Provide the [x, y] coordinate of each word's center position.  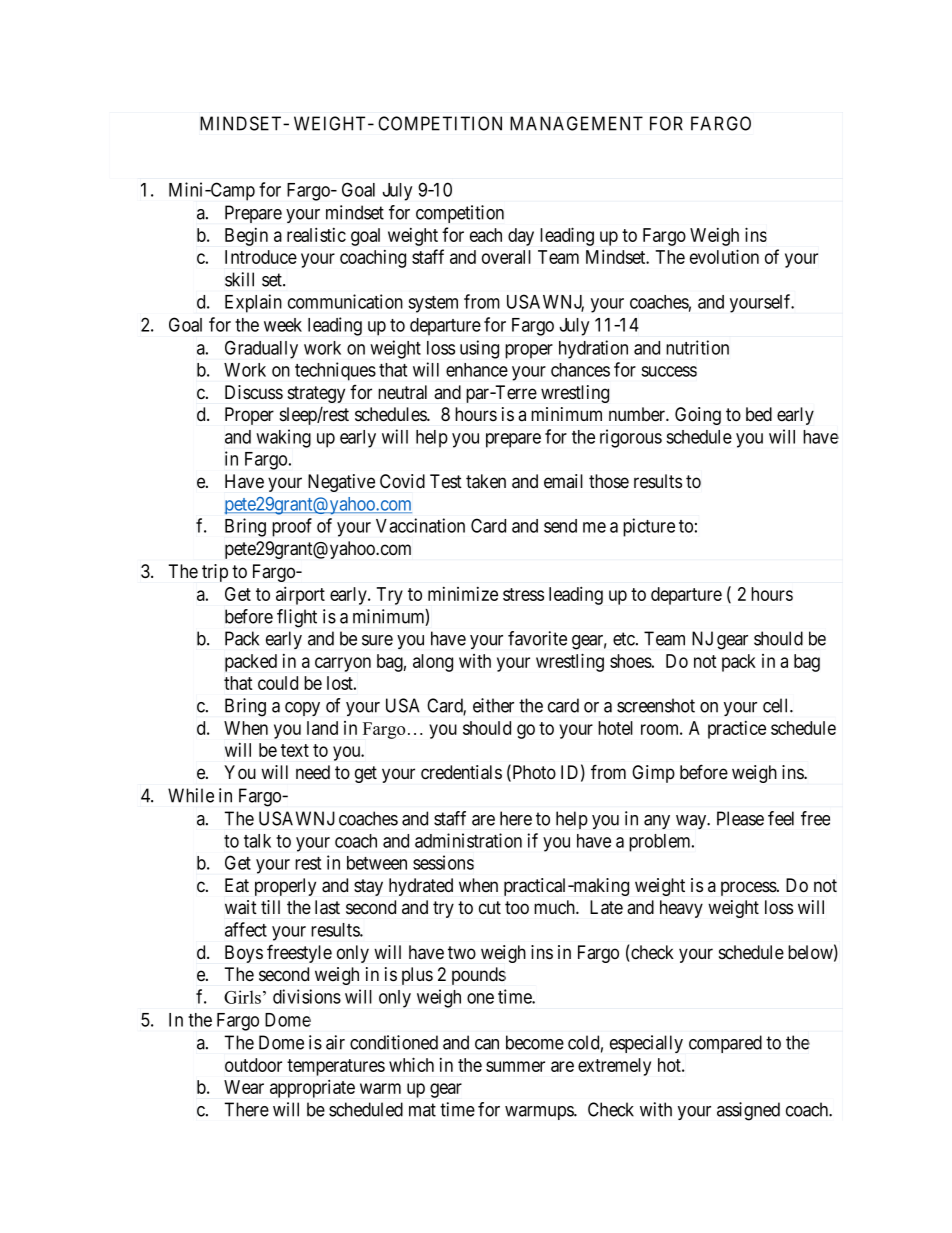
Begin [246, 237]
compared [725, 1044]
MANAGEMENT [576, 123]
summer [515, 1066]
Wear [244, 1087]
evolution [724, 256]
